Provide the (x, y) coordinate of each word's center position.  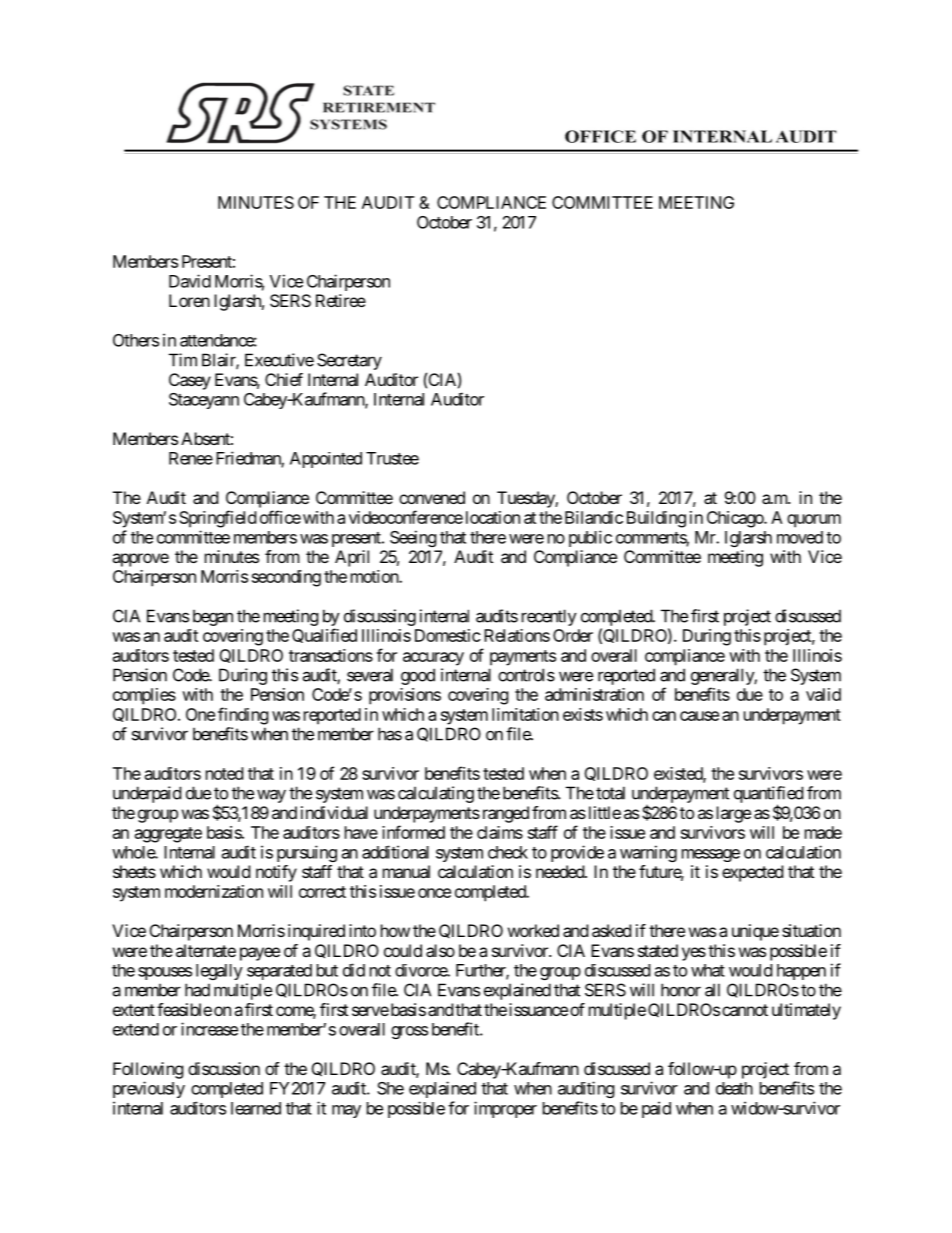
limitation (525, 714)
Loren (189, 300)
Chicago (736, 519)
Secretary (349, 361)
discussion (224, 1068)
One (200, 714)
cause (699, 716)
